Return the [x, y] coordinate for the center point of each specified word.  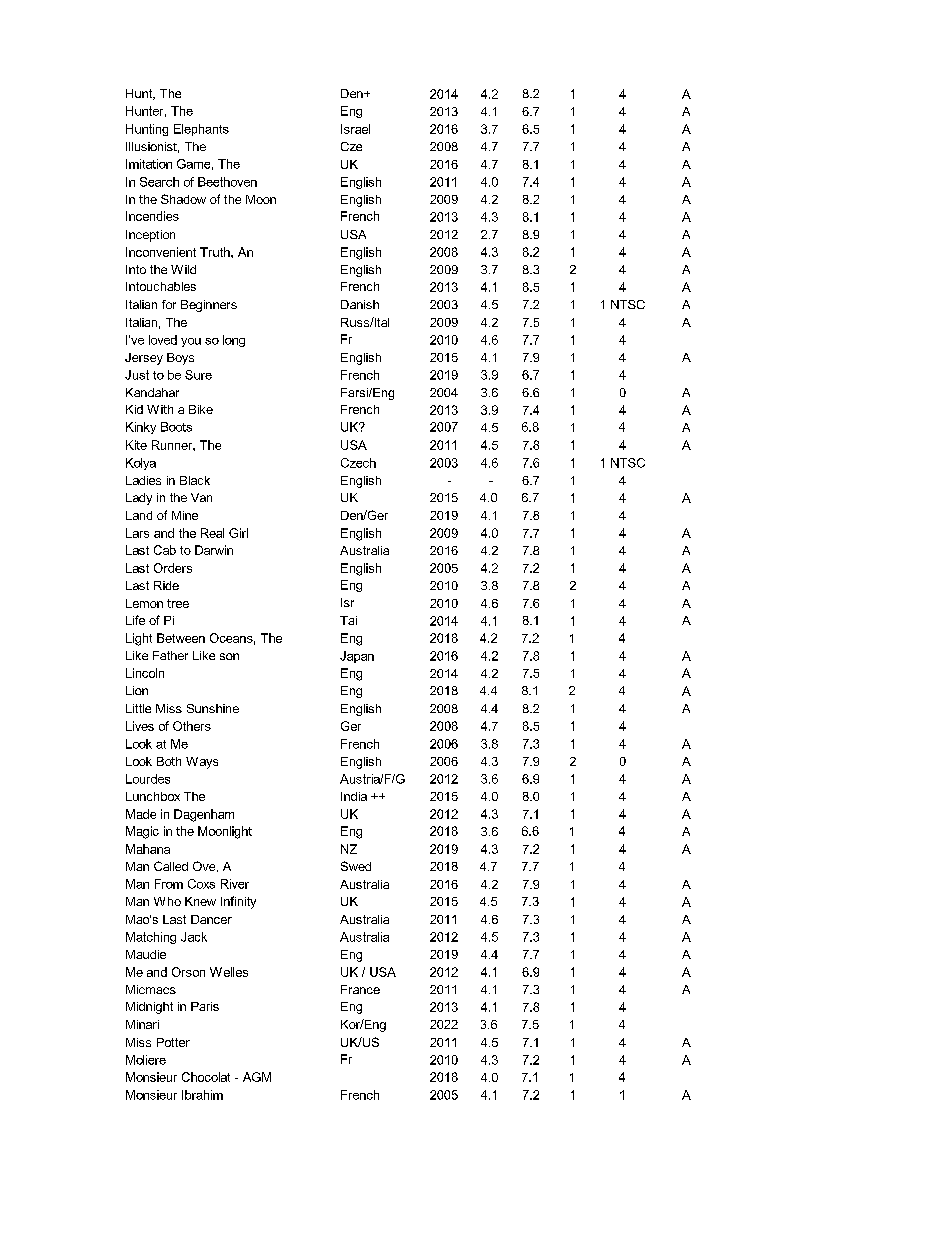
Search [159, 182]
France [360, 989]
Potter [173, 1042]
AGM [257, 1077]
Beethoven [227, 182]
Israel [355, 129]
